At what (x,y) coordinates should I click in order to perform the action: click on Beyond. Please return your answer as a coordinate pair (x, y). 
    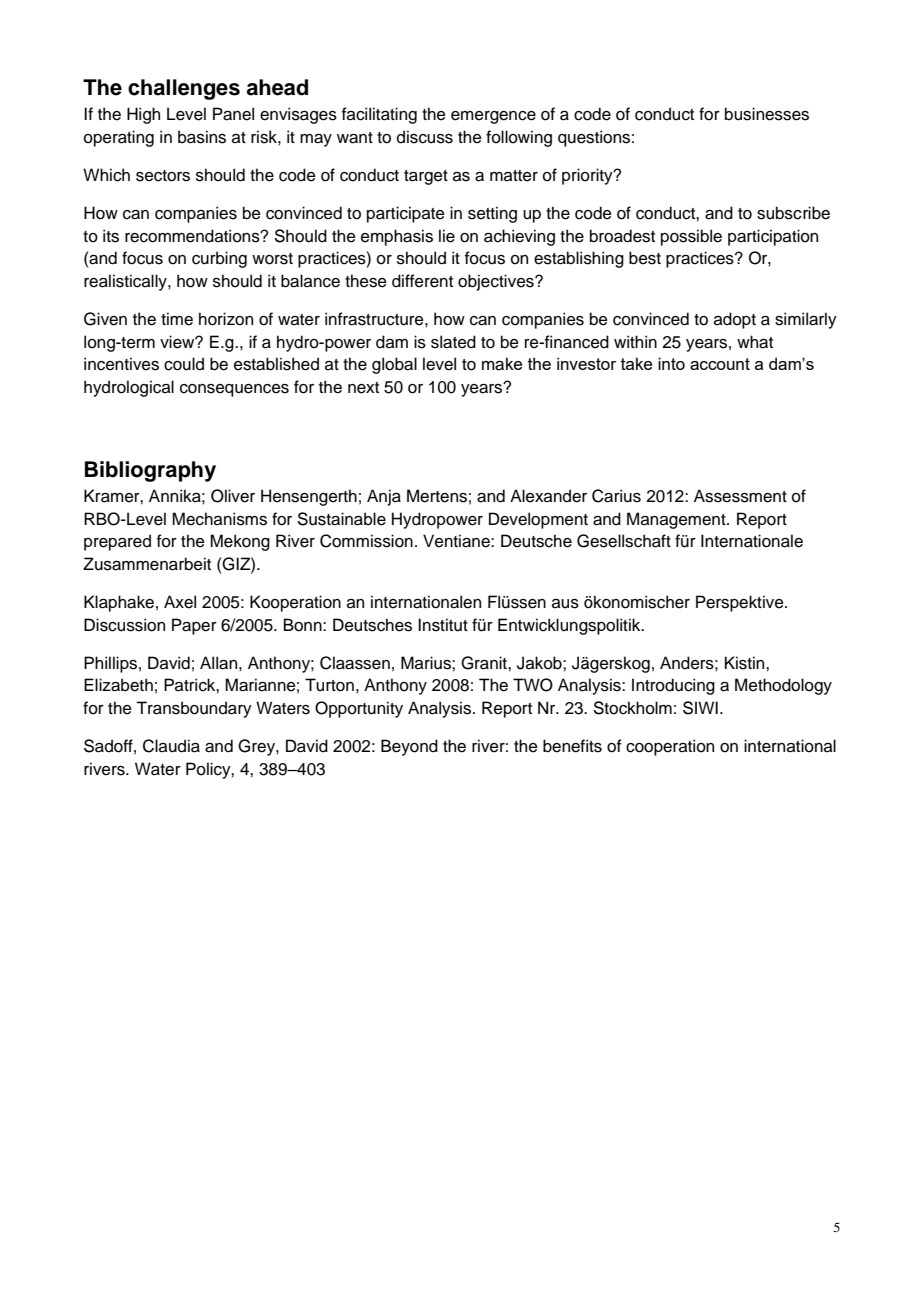
    Looking at the image, I should click on (409, 747).
